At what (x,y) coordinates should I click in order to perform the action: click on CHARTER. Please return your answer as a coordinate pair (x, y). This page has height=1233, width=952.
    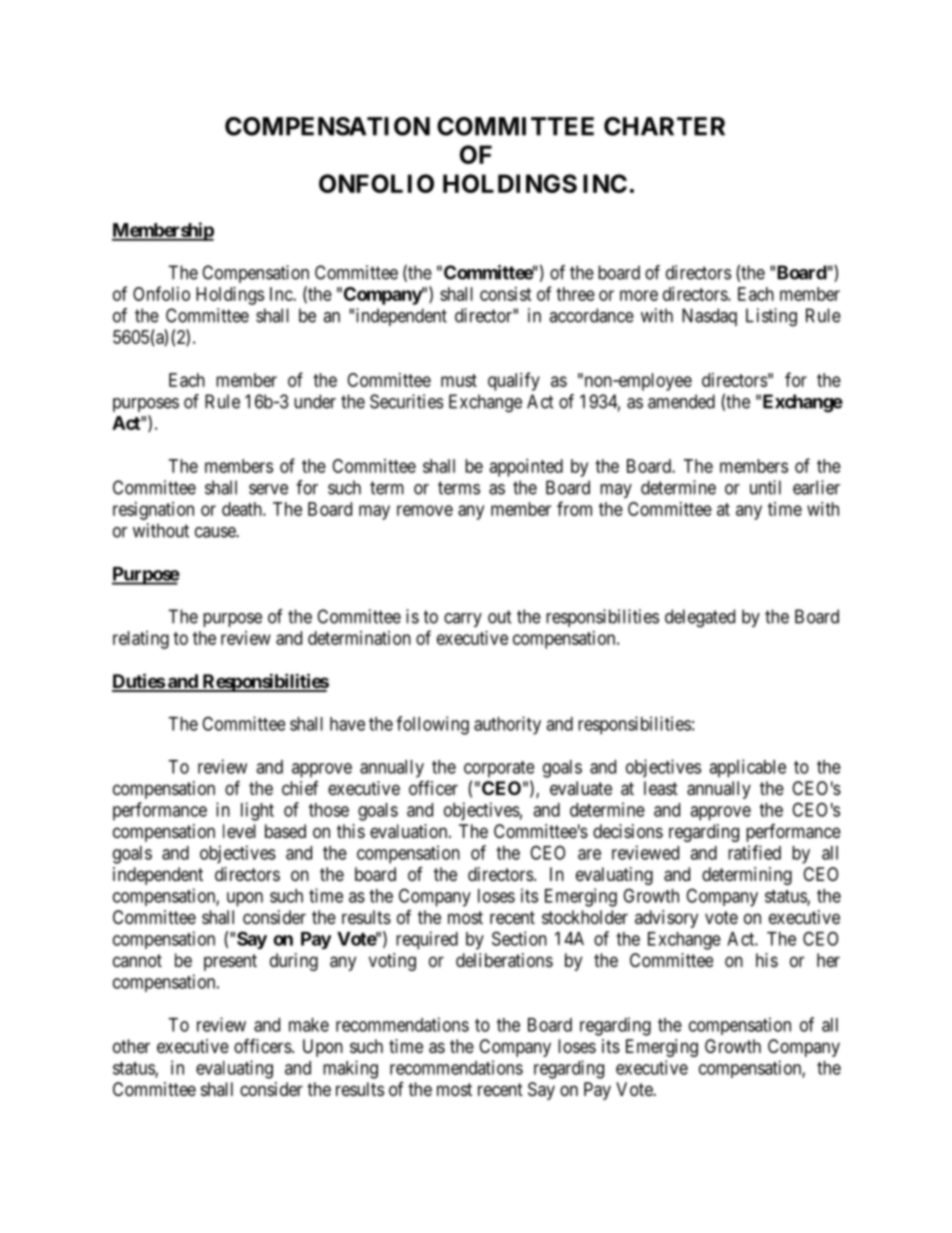
    Looking at the image, I should click on (664, 126).
